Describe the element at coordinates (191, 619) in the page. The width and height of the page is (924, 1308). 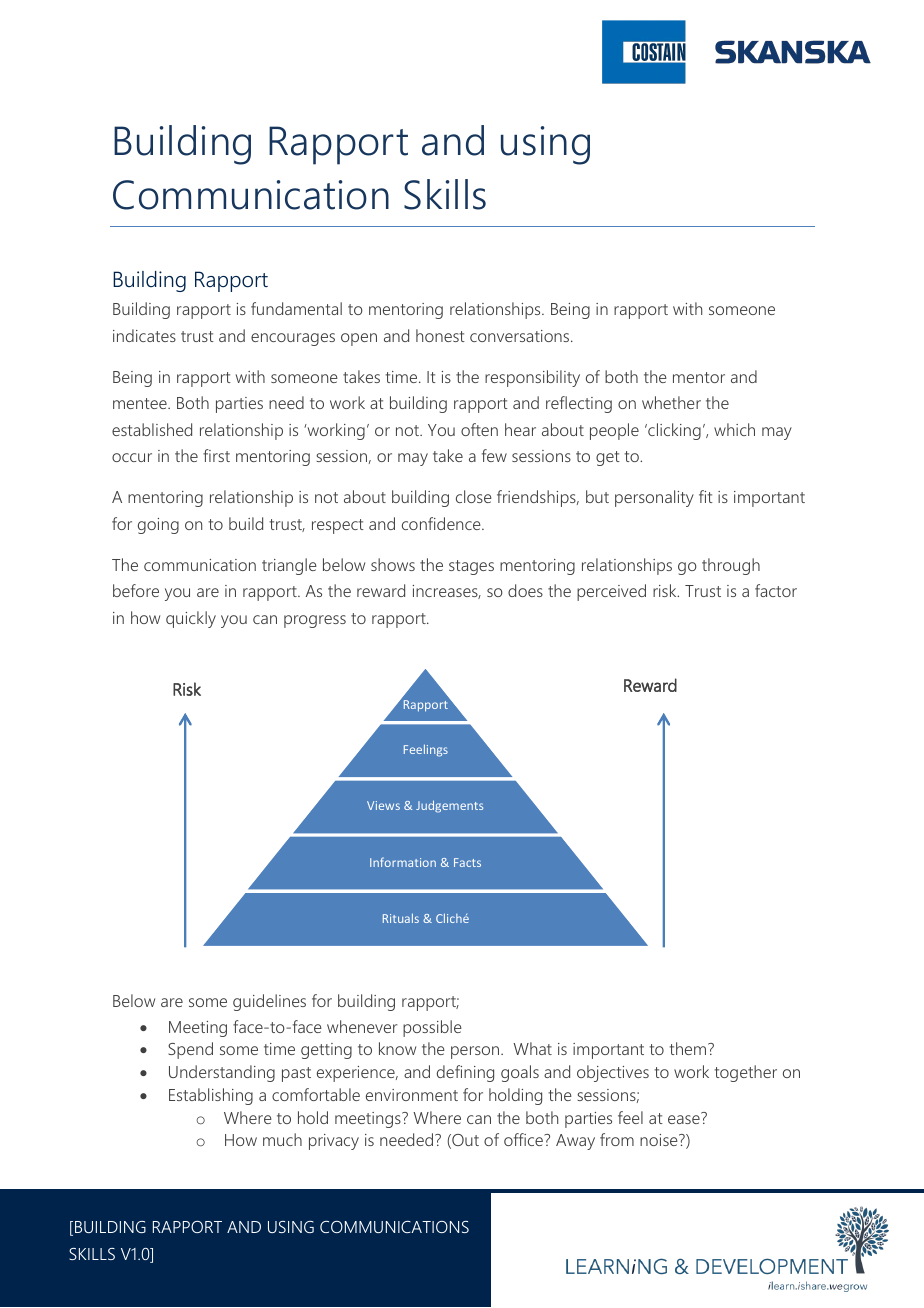
I see `quickly` at that location.
